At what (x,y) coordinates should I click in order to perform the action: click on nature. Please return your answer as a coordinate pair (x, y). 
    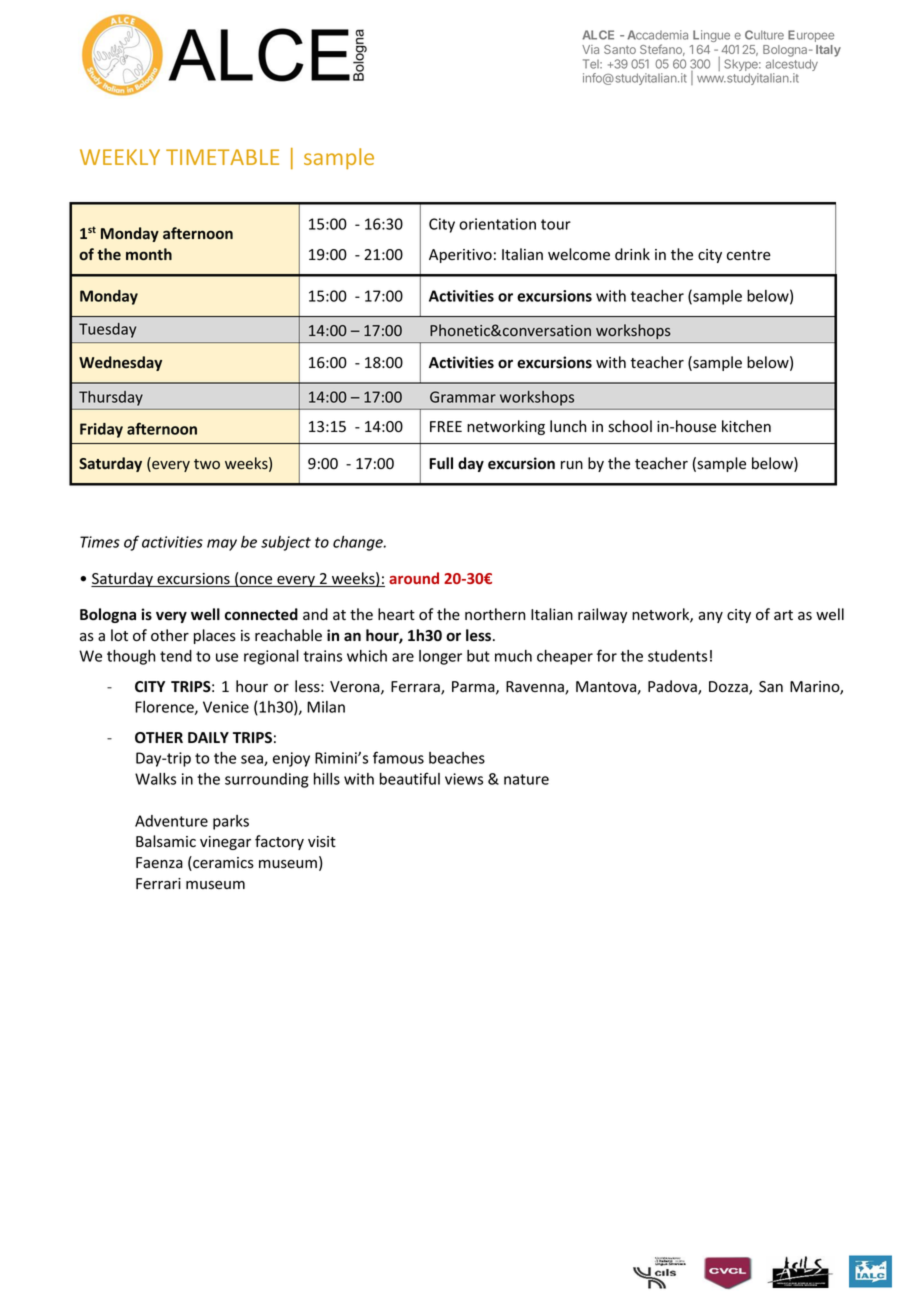
    Looking at the image, I should click on (526, 779).
